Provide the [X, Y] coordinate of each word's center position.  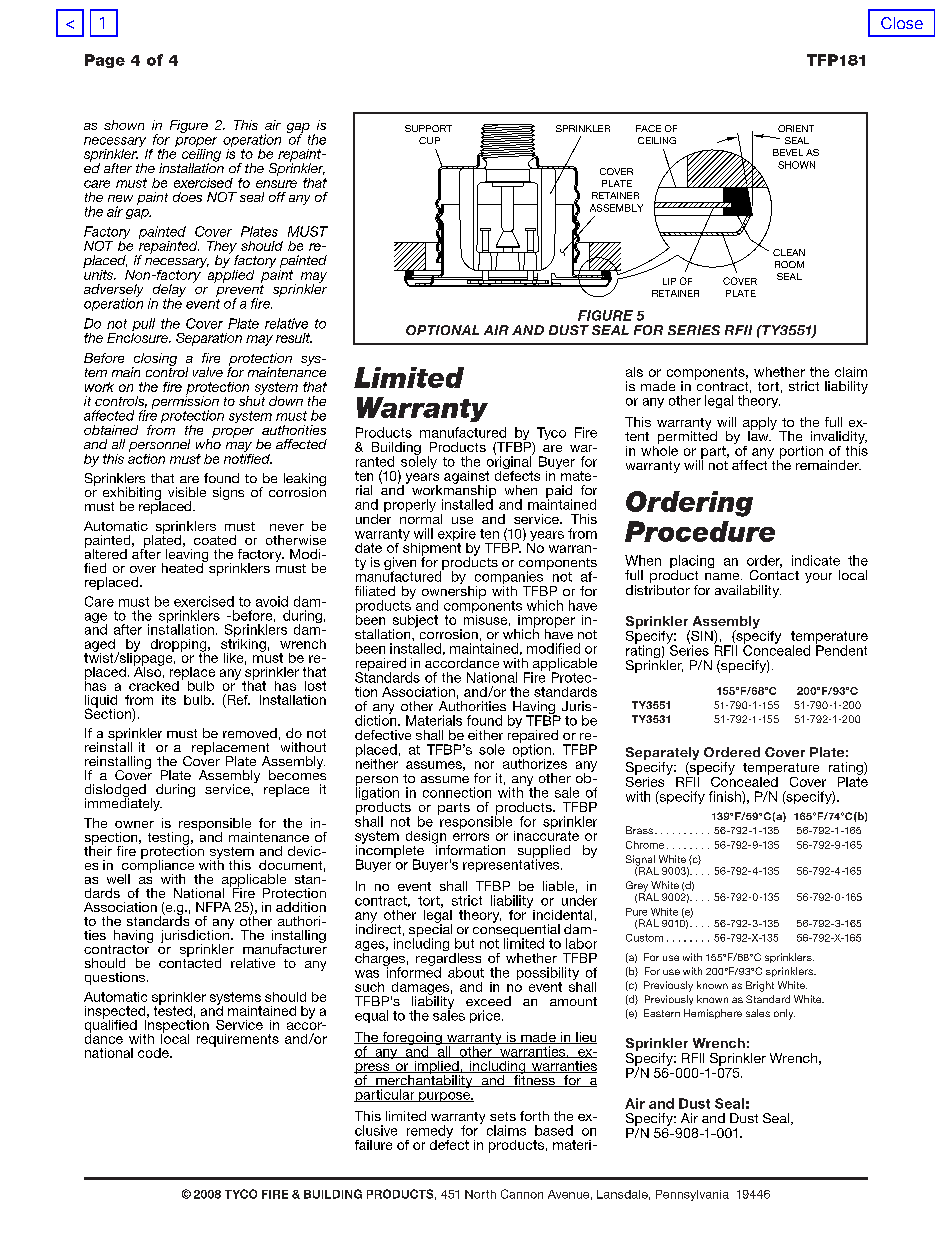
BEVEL [788, 152]
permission [185, 402]
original [510, 463]
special [430, 930]
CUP [429, 140]
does [187, 197]
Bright [760, 986]
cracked [154, 686]
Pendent [841, 649]
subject [415, 622]
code [154, 1053]
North [480, 1194]
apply [760, 424]
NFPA [213, 907]
